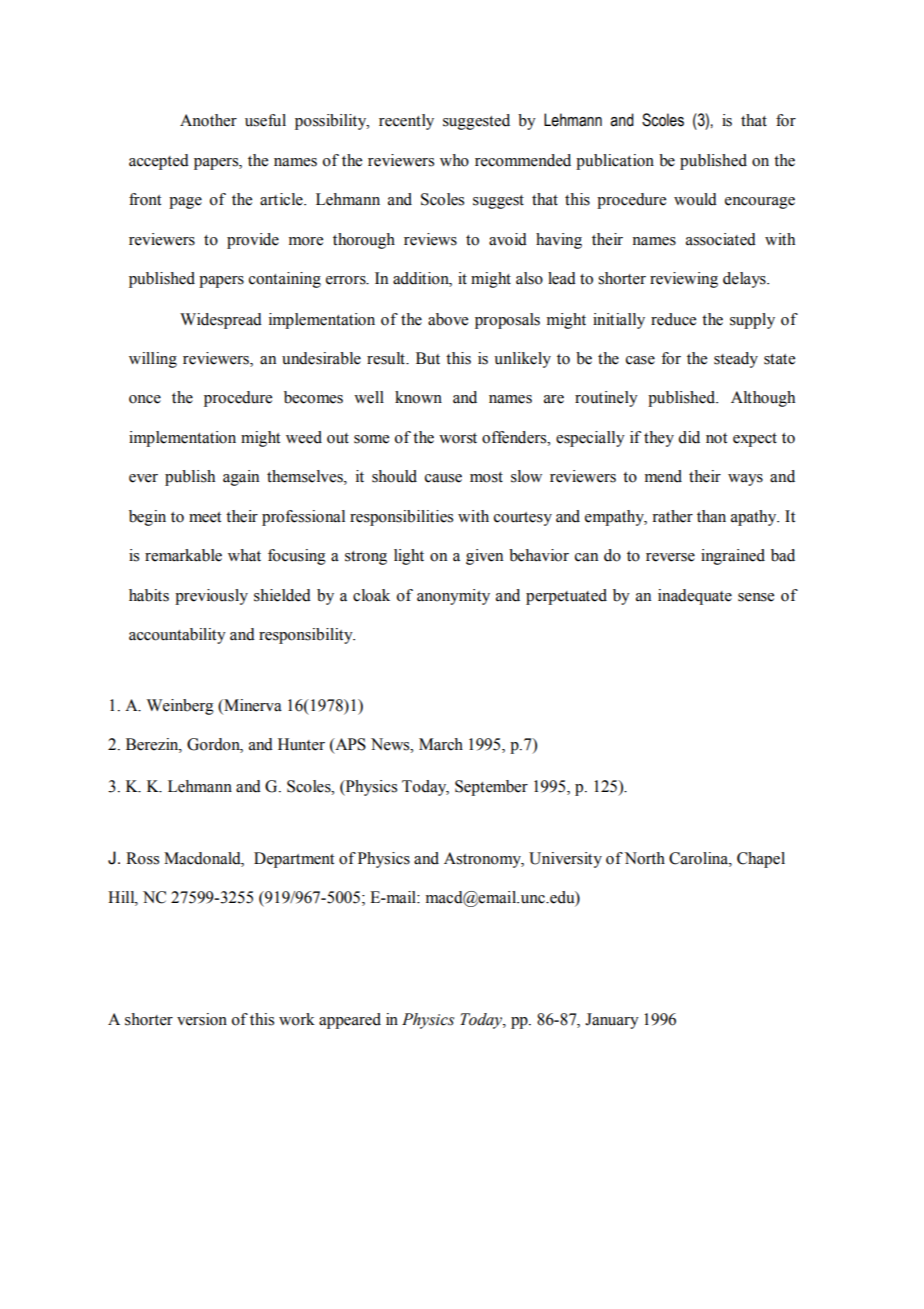  What do you see at coordinates (221, 321) in the image?
I see `Widespread` at bounding box center [221, 321].
